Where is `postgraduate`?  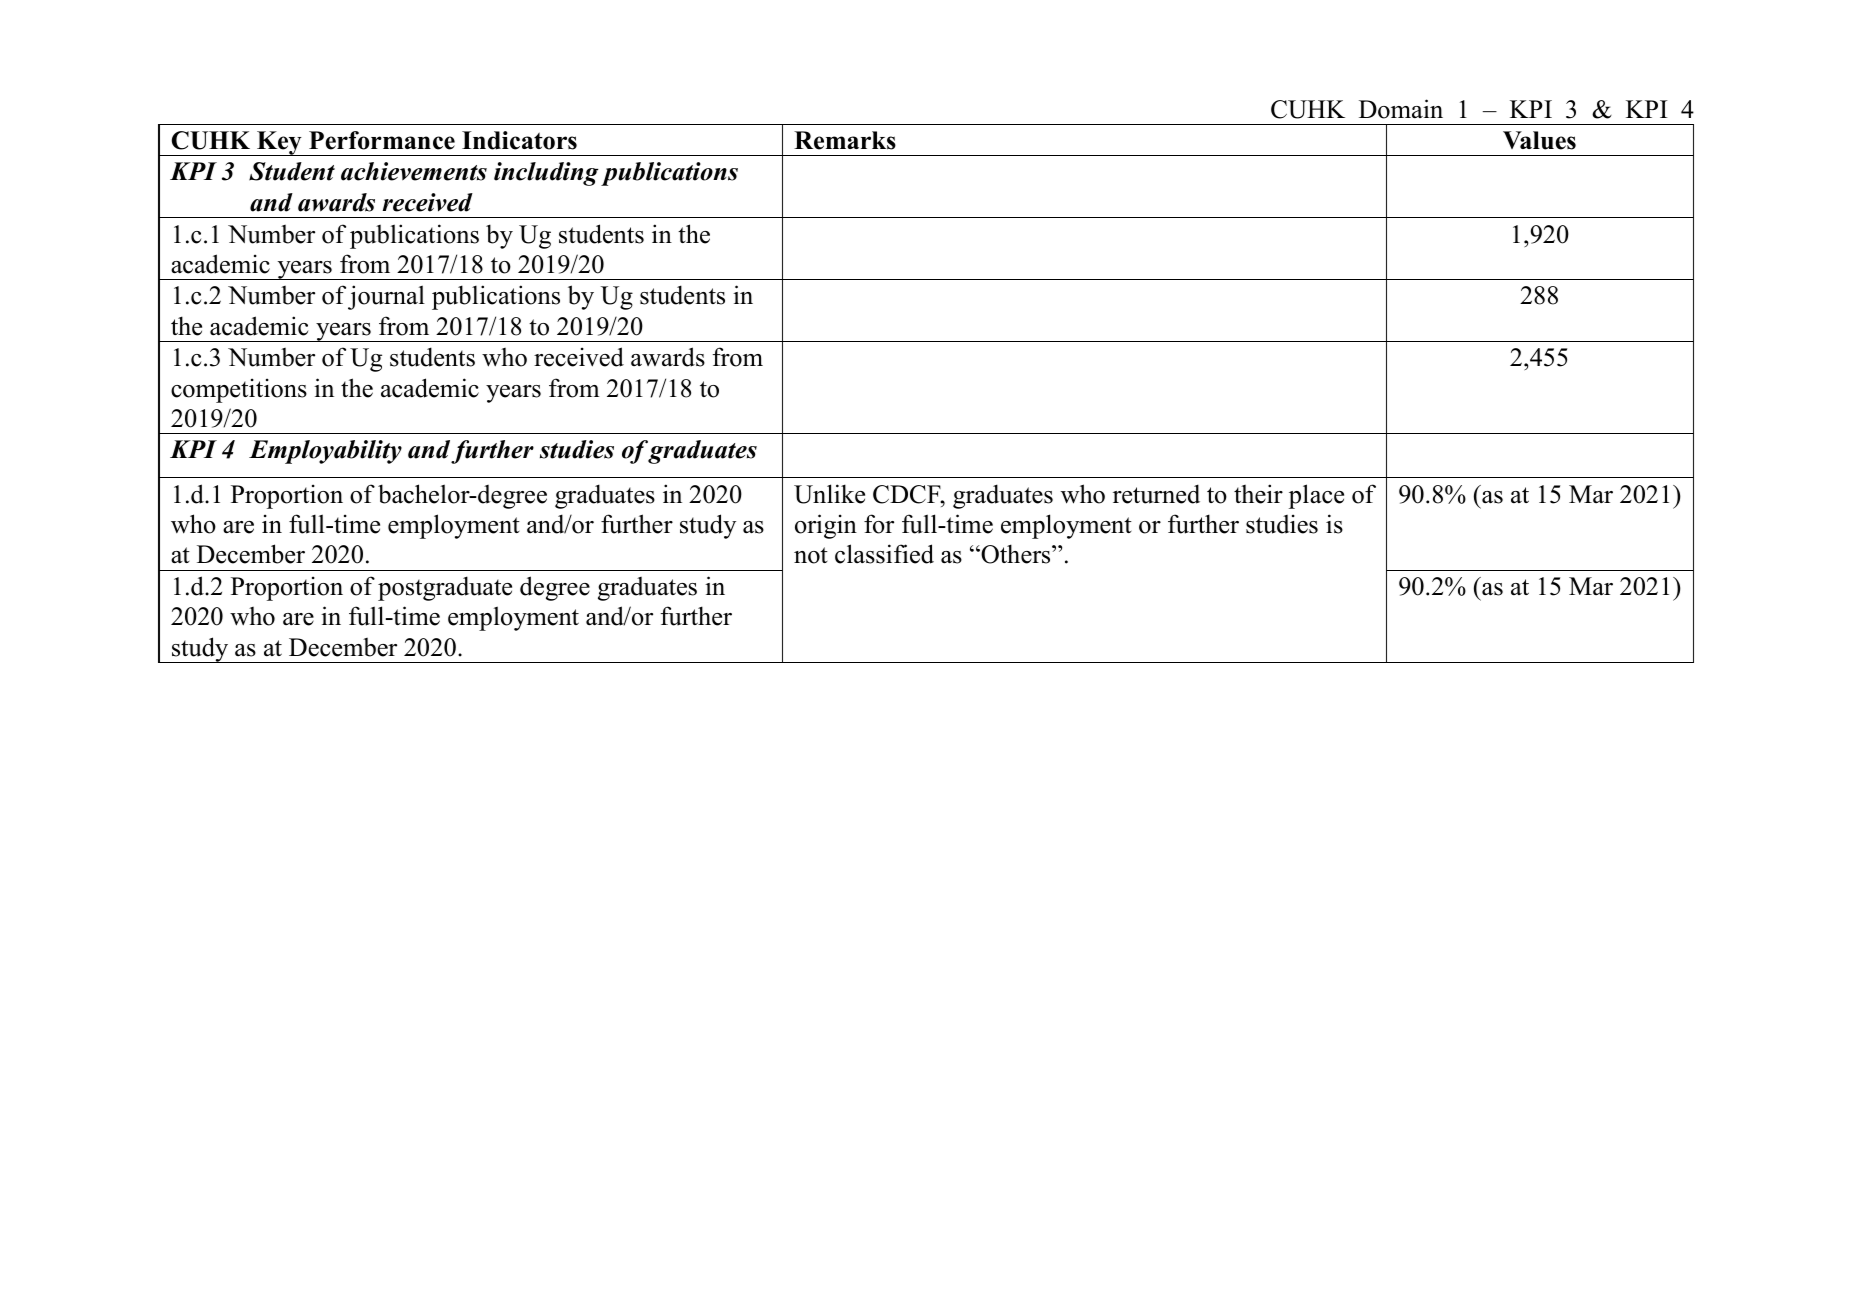
postgraduate is located at coordinates (445, 588).
